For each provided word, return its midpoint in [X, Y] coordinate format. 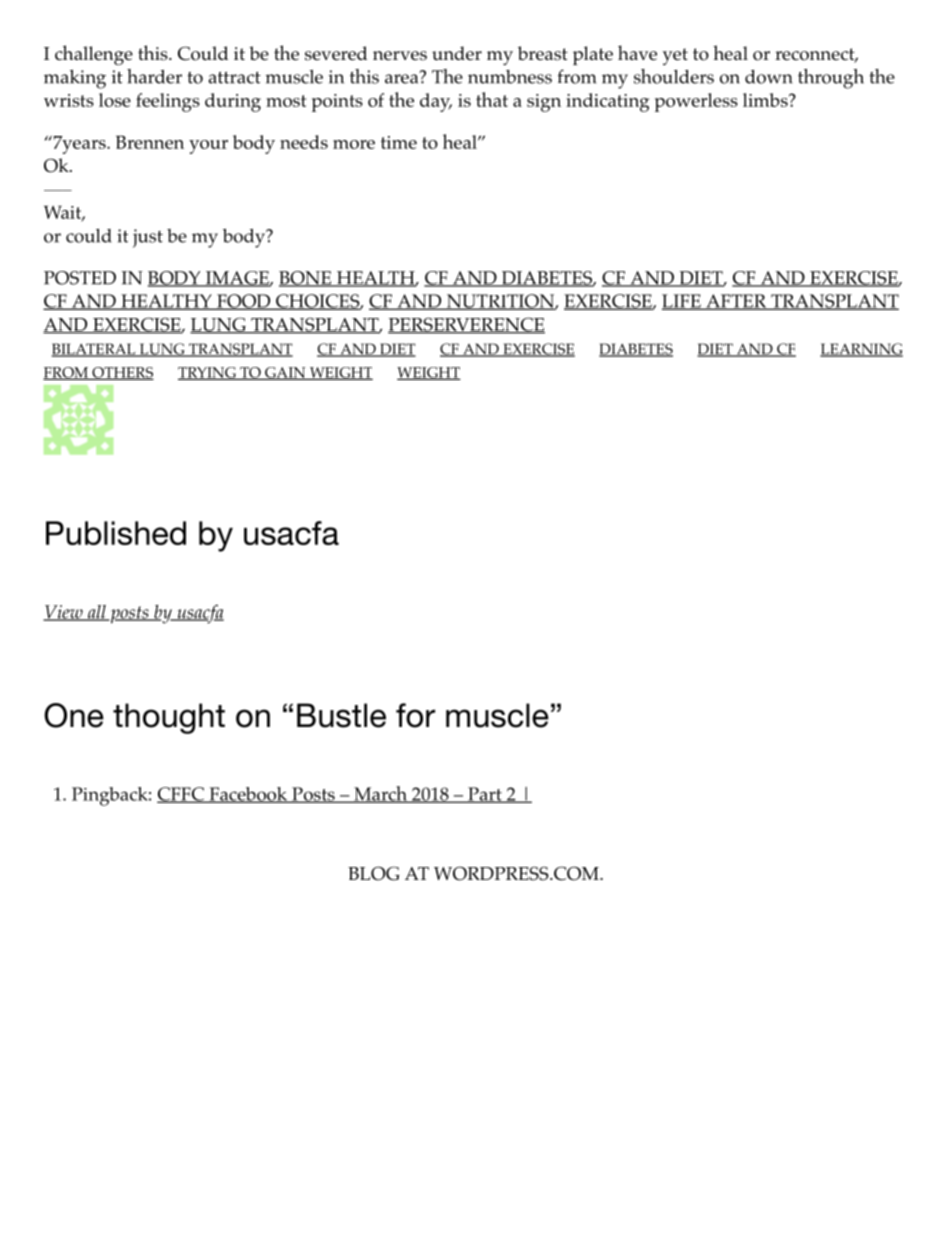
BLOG [373, 873]
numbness [510, 77]
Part [485, 795]
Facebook [248, 795]
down [769, 77]
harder [154, 76]
